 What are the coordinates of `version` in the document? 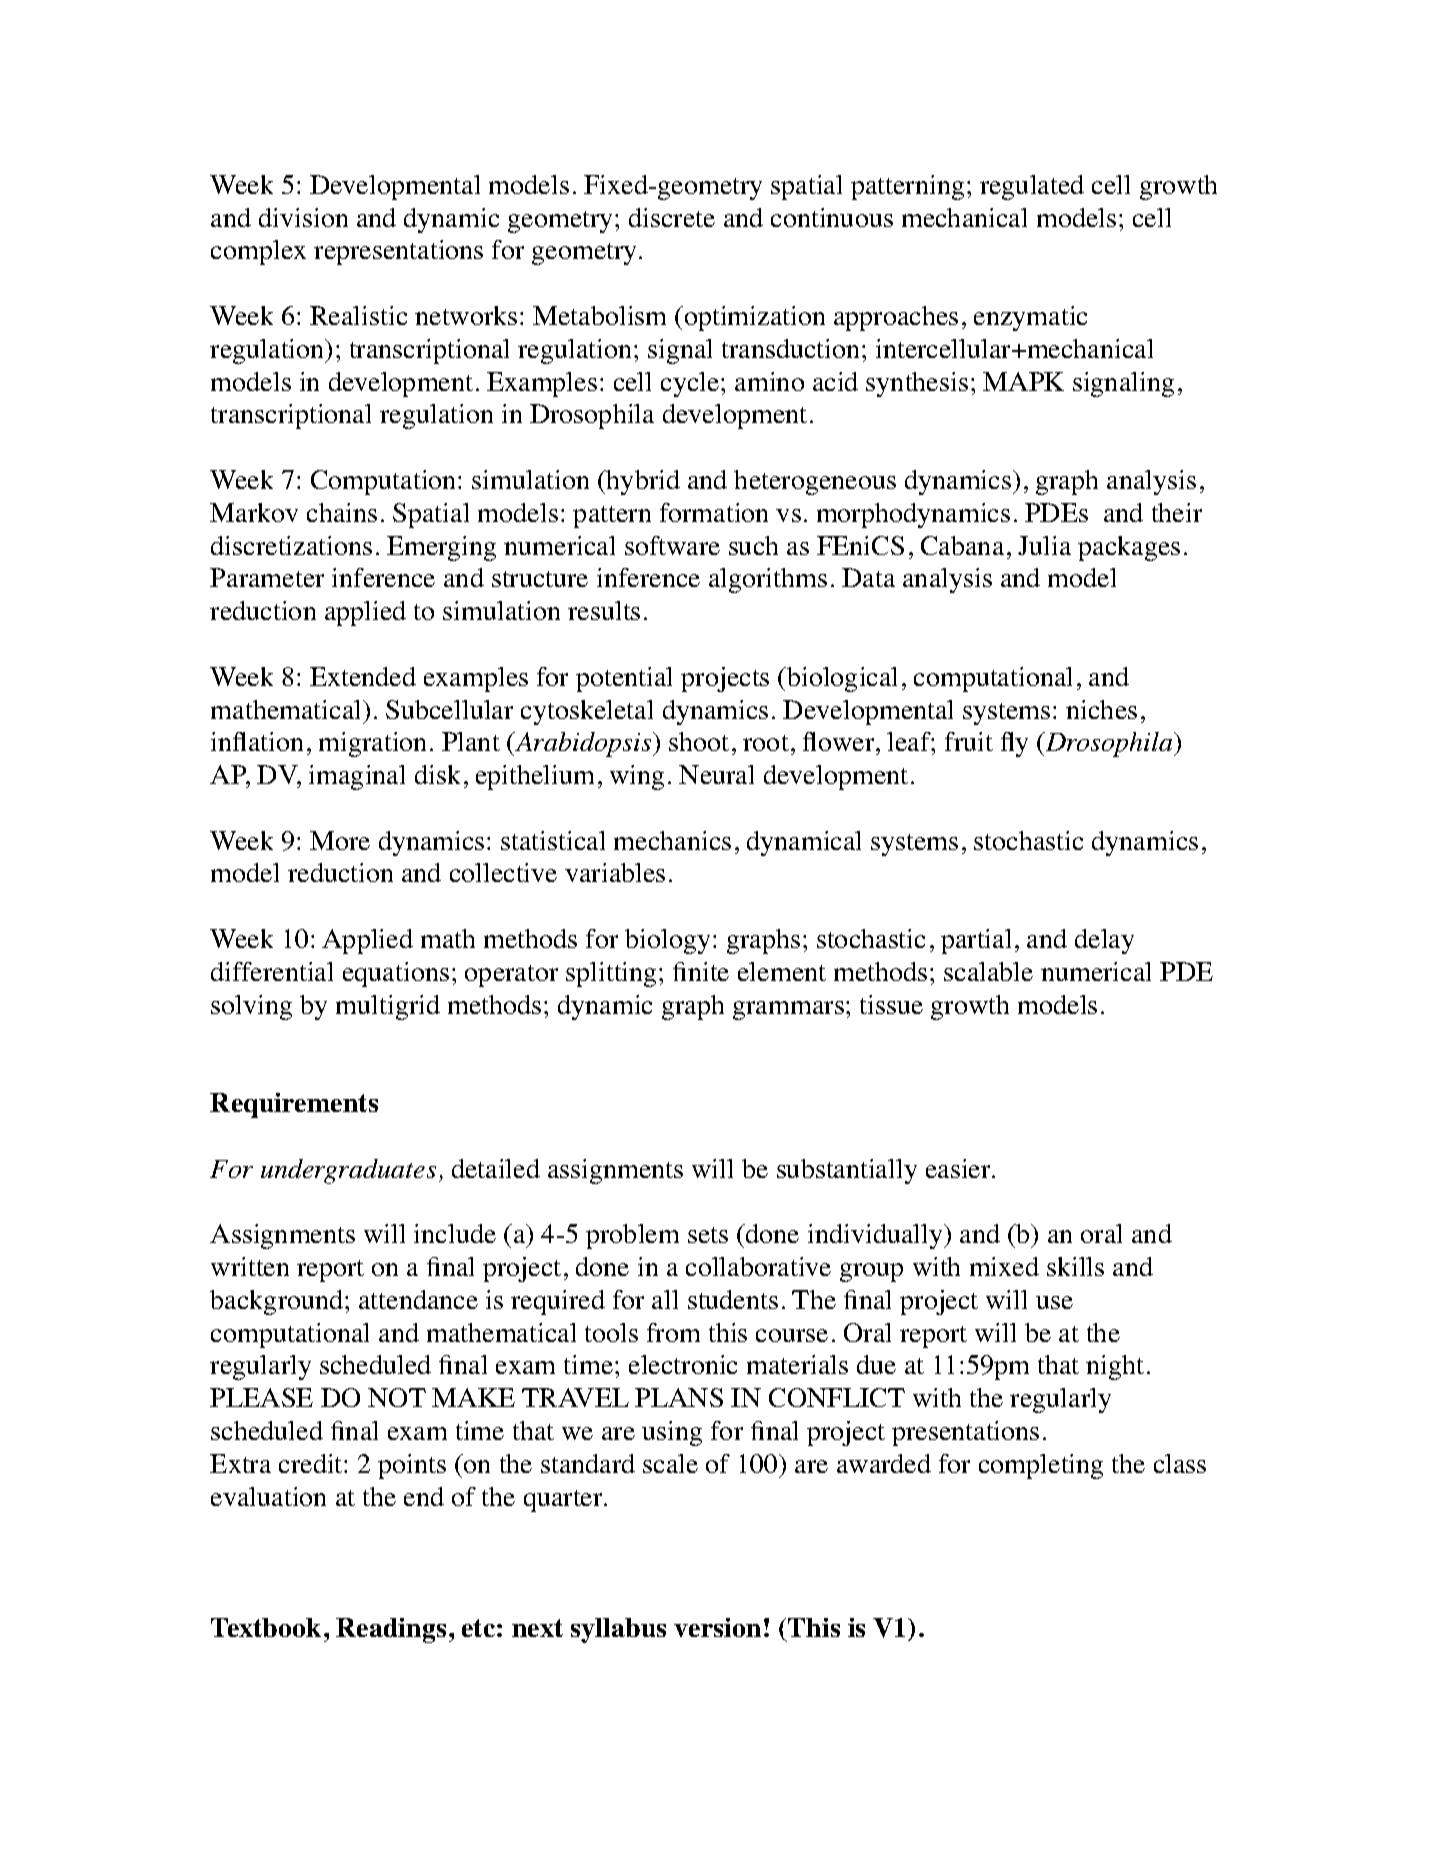 It's located at (717, 1627).
